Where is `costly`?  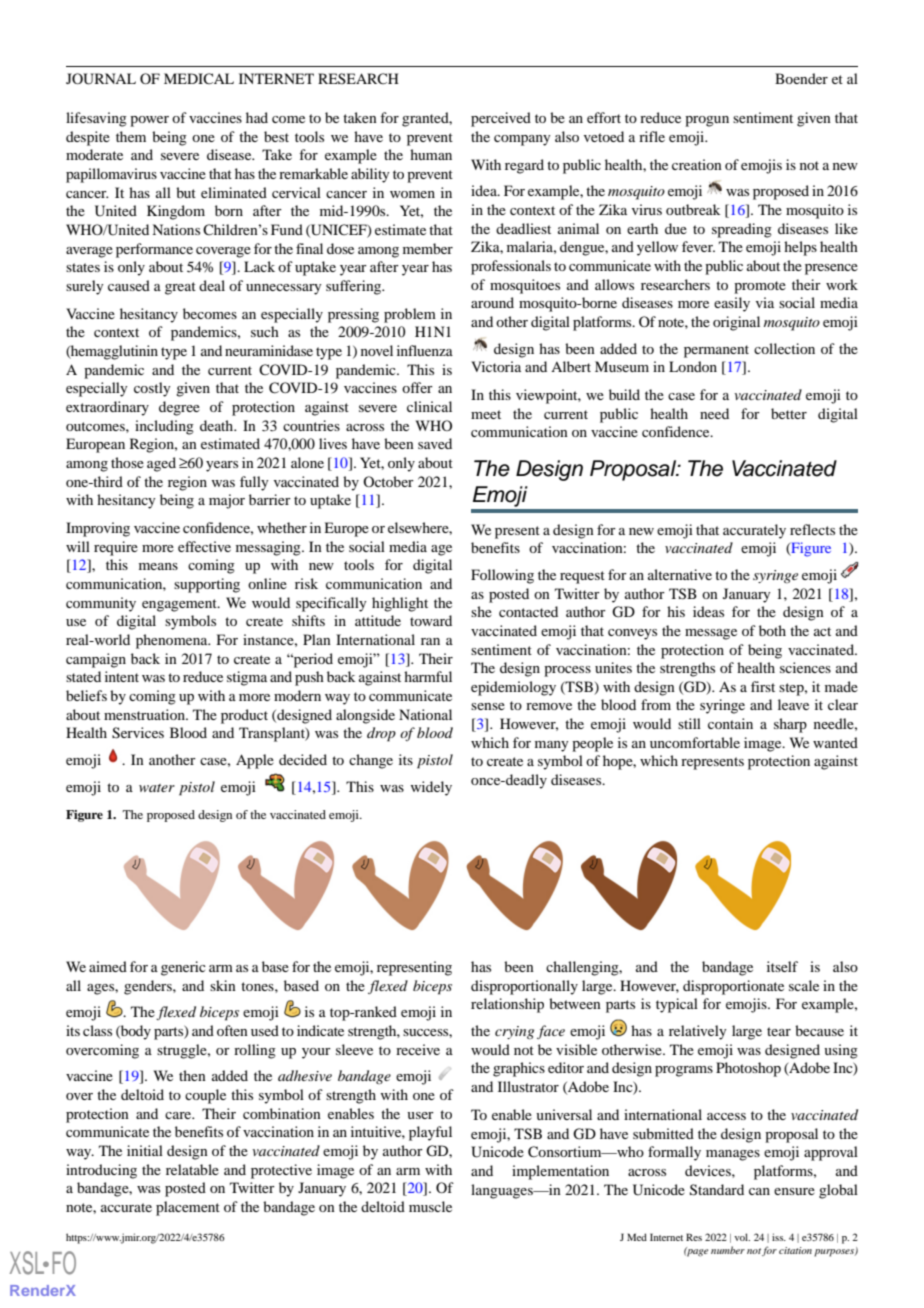
costly is located at coordinates (152, 389).
